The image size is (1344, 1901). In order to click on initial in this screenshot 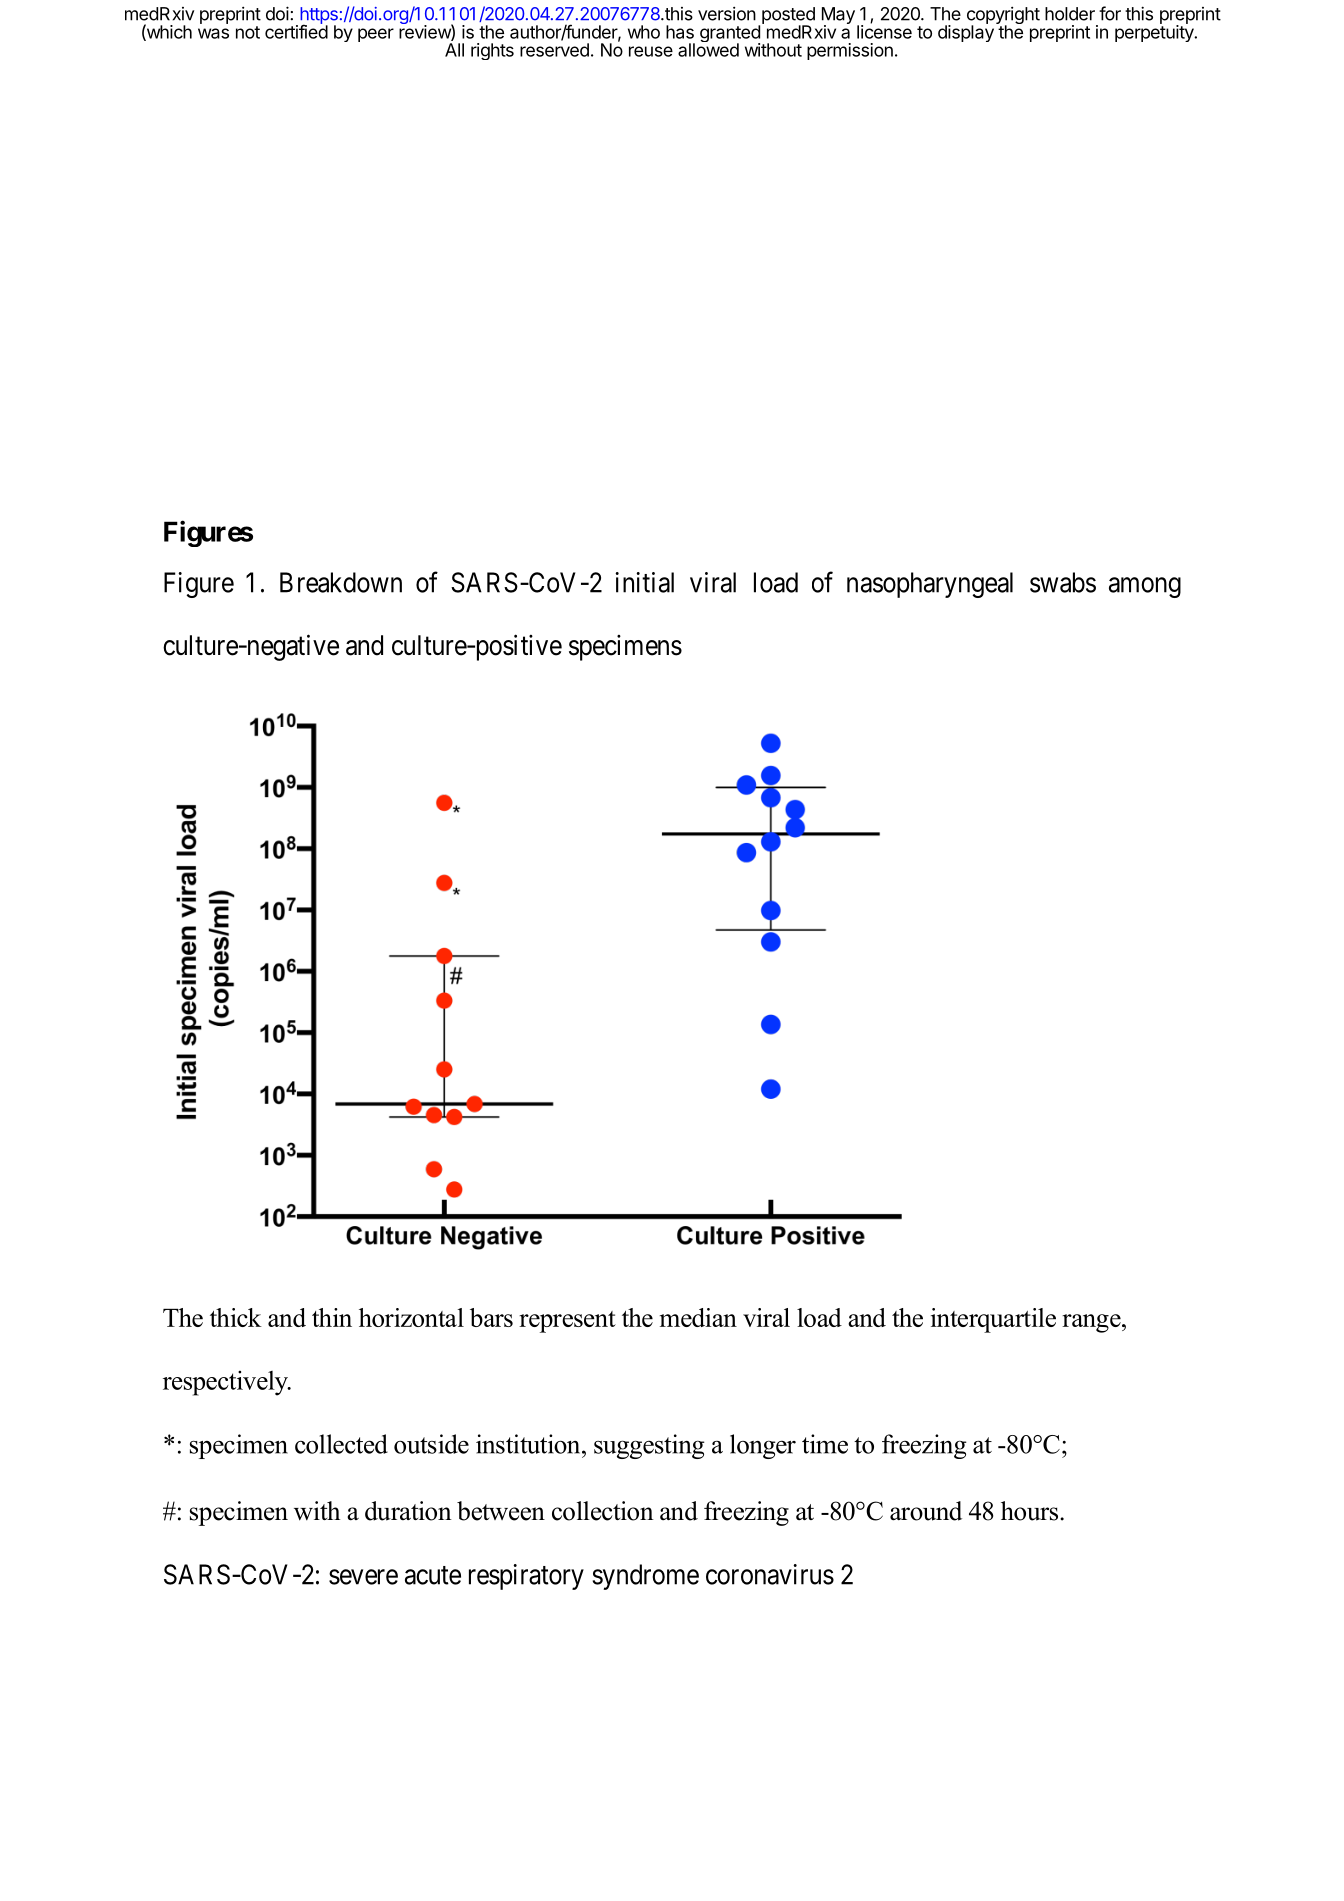, I will do `click(644, 582)`.
